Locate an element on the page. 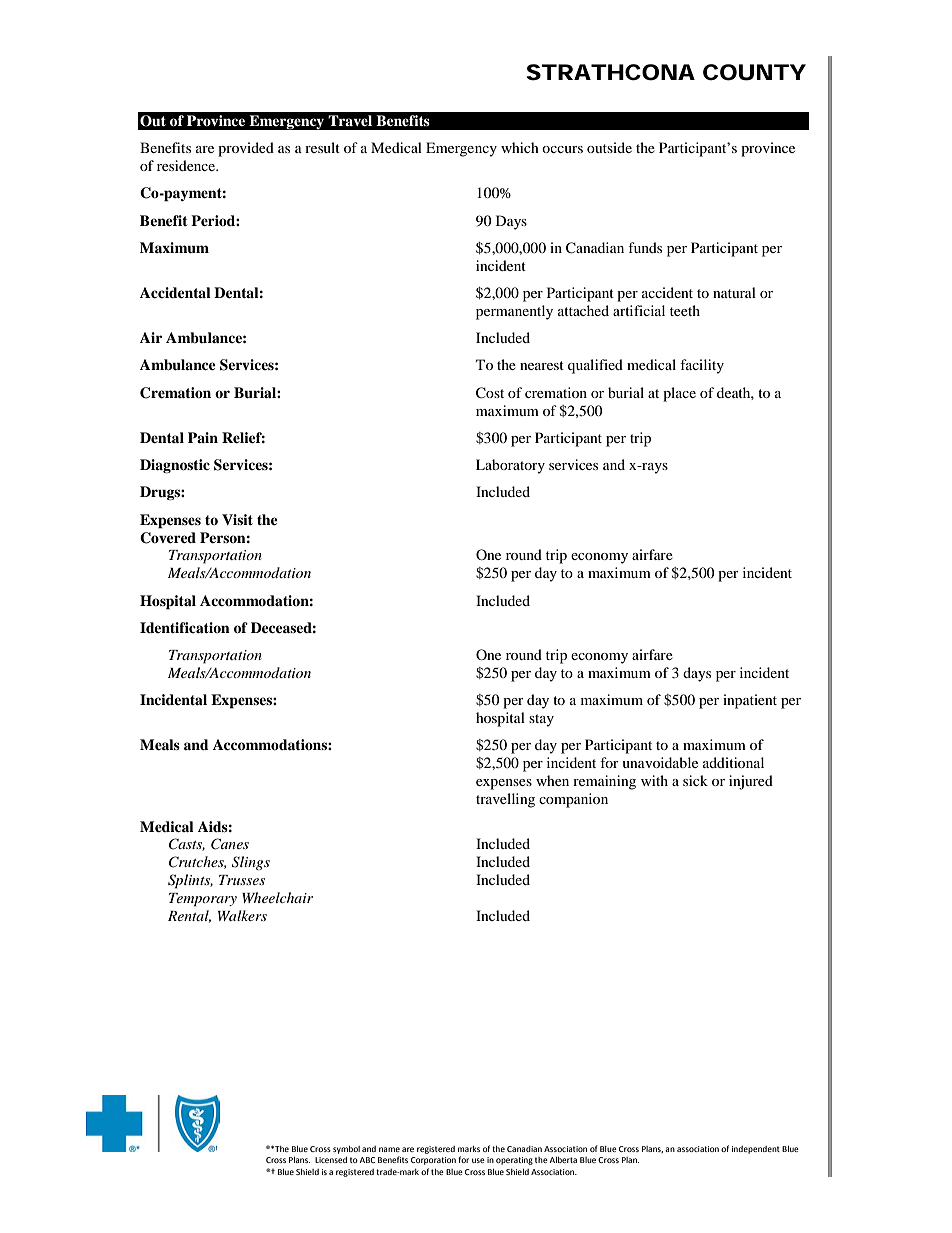 The image size is (952, 1233). Laboratory is located at coordinates (510, 466).
